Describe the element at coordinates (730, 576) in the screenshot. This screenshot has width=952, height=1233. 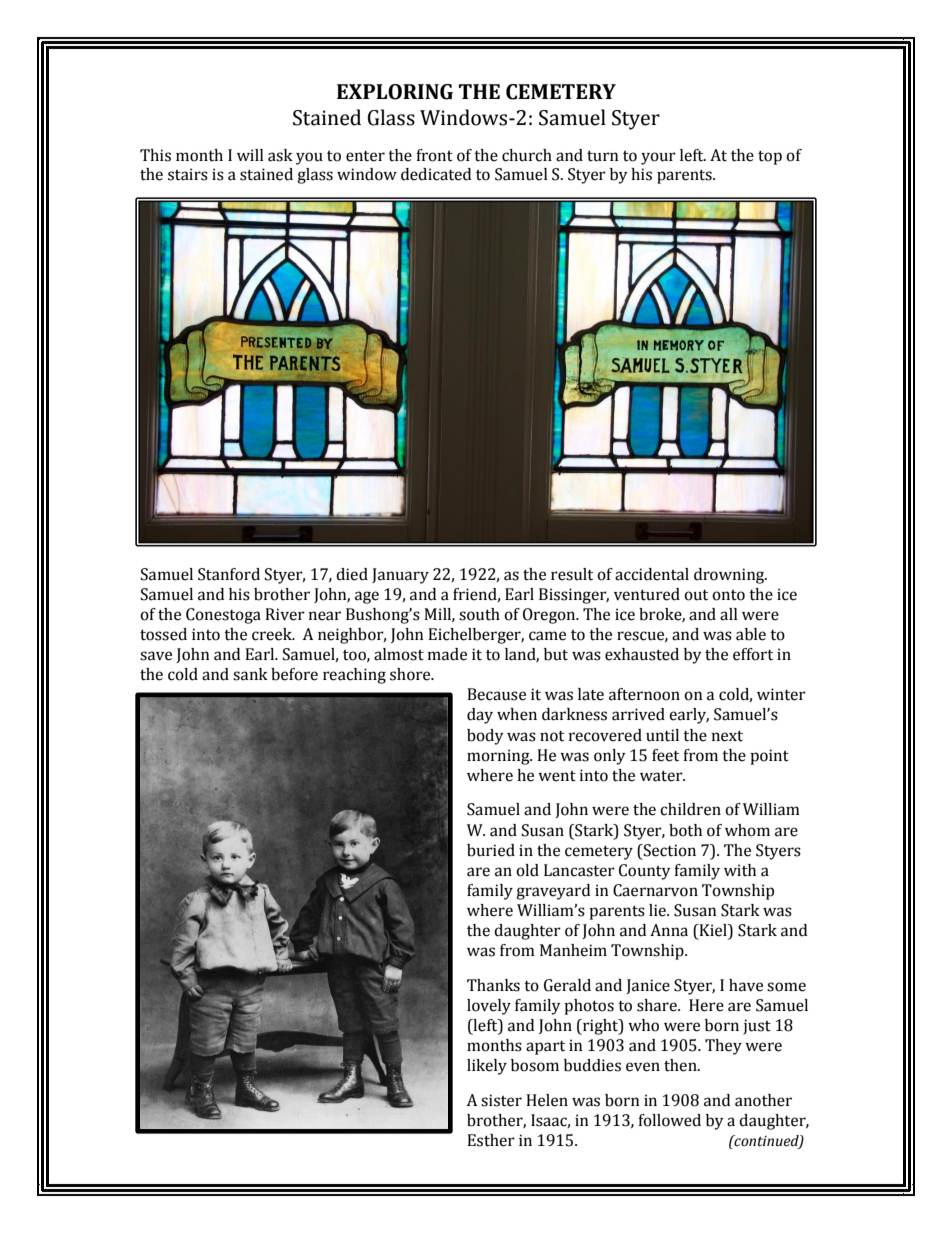
I see `drowning` at that location.
